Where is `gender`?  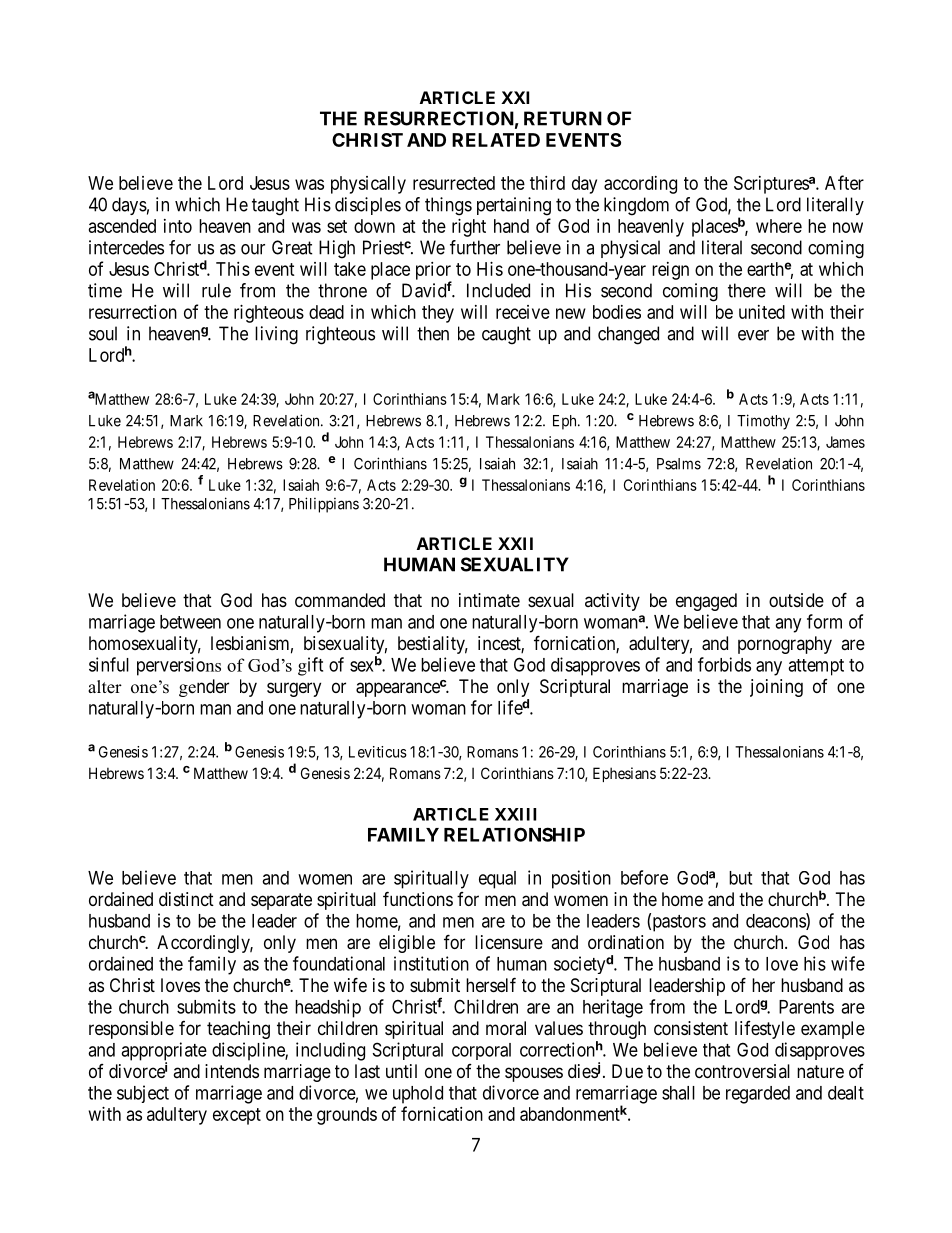
gender is located at coordinates (204, 688).
